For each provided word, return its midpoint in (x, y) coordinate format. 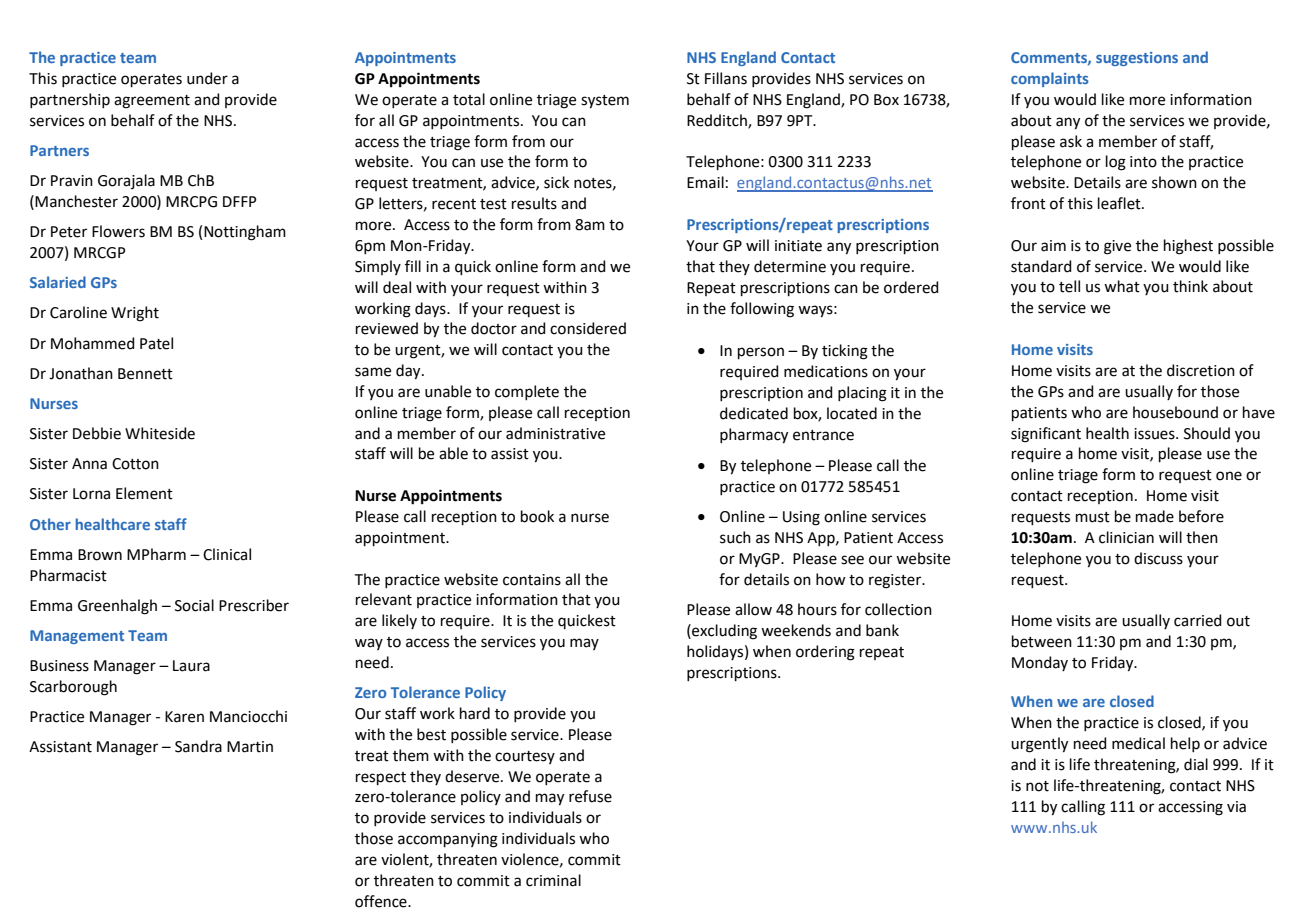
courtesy (525, 757)
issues (1155, 434)
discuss (1158, 558)
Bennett (145, 374)
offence (382, 901)
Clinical (227, 554)
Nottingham (245, 233)
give (1117, 247)
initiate (798, 246)
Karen (184, 717)
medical (1138, 743)
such (735, 537)
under (207, 78)
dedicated (754, 413)
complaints (1050, 79)
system (605, 102)
